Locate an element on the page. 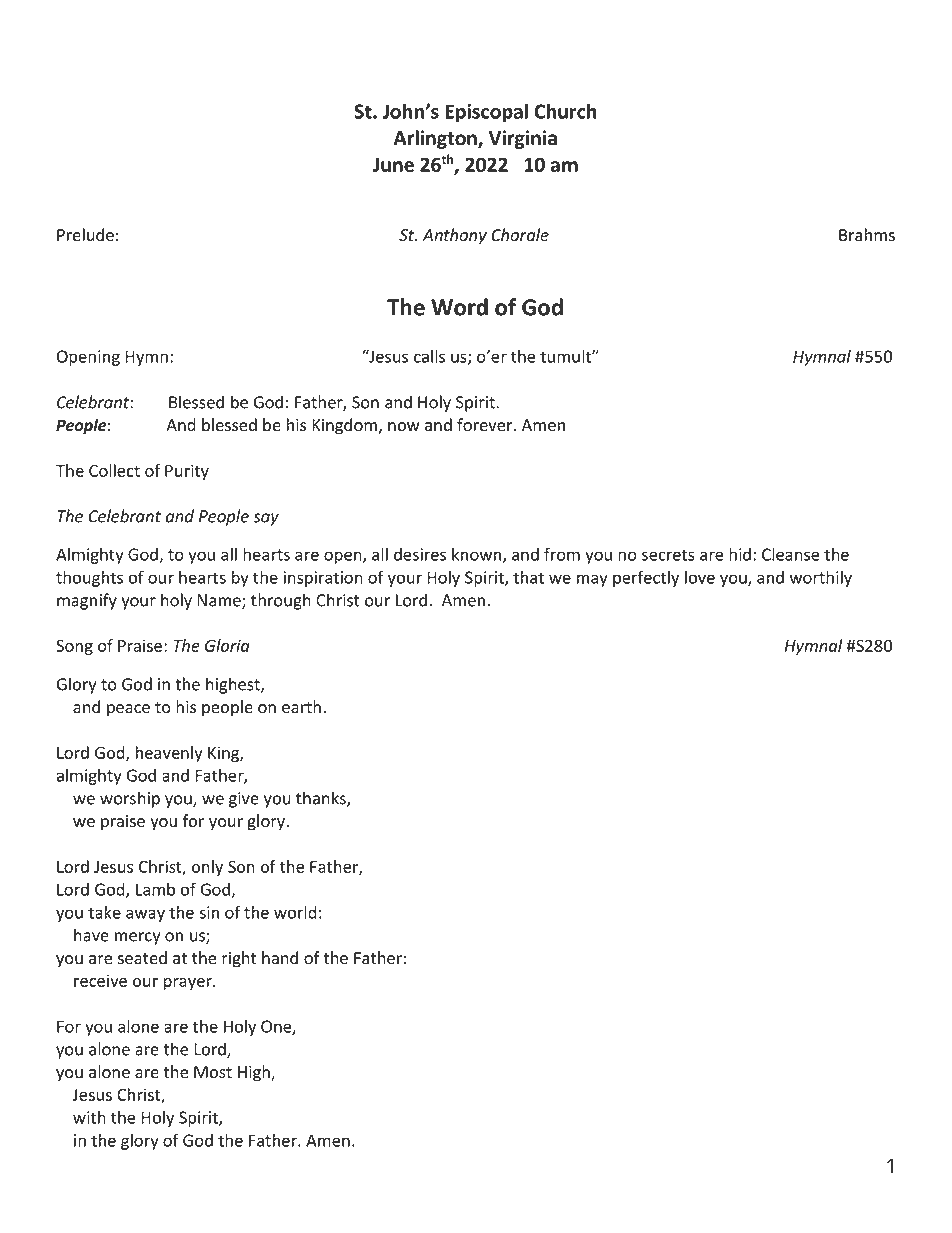 The height and width of the document is (1233, 952). Arlington is located at coordinates (436, 139).
